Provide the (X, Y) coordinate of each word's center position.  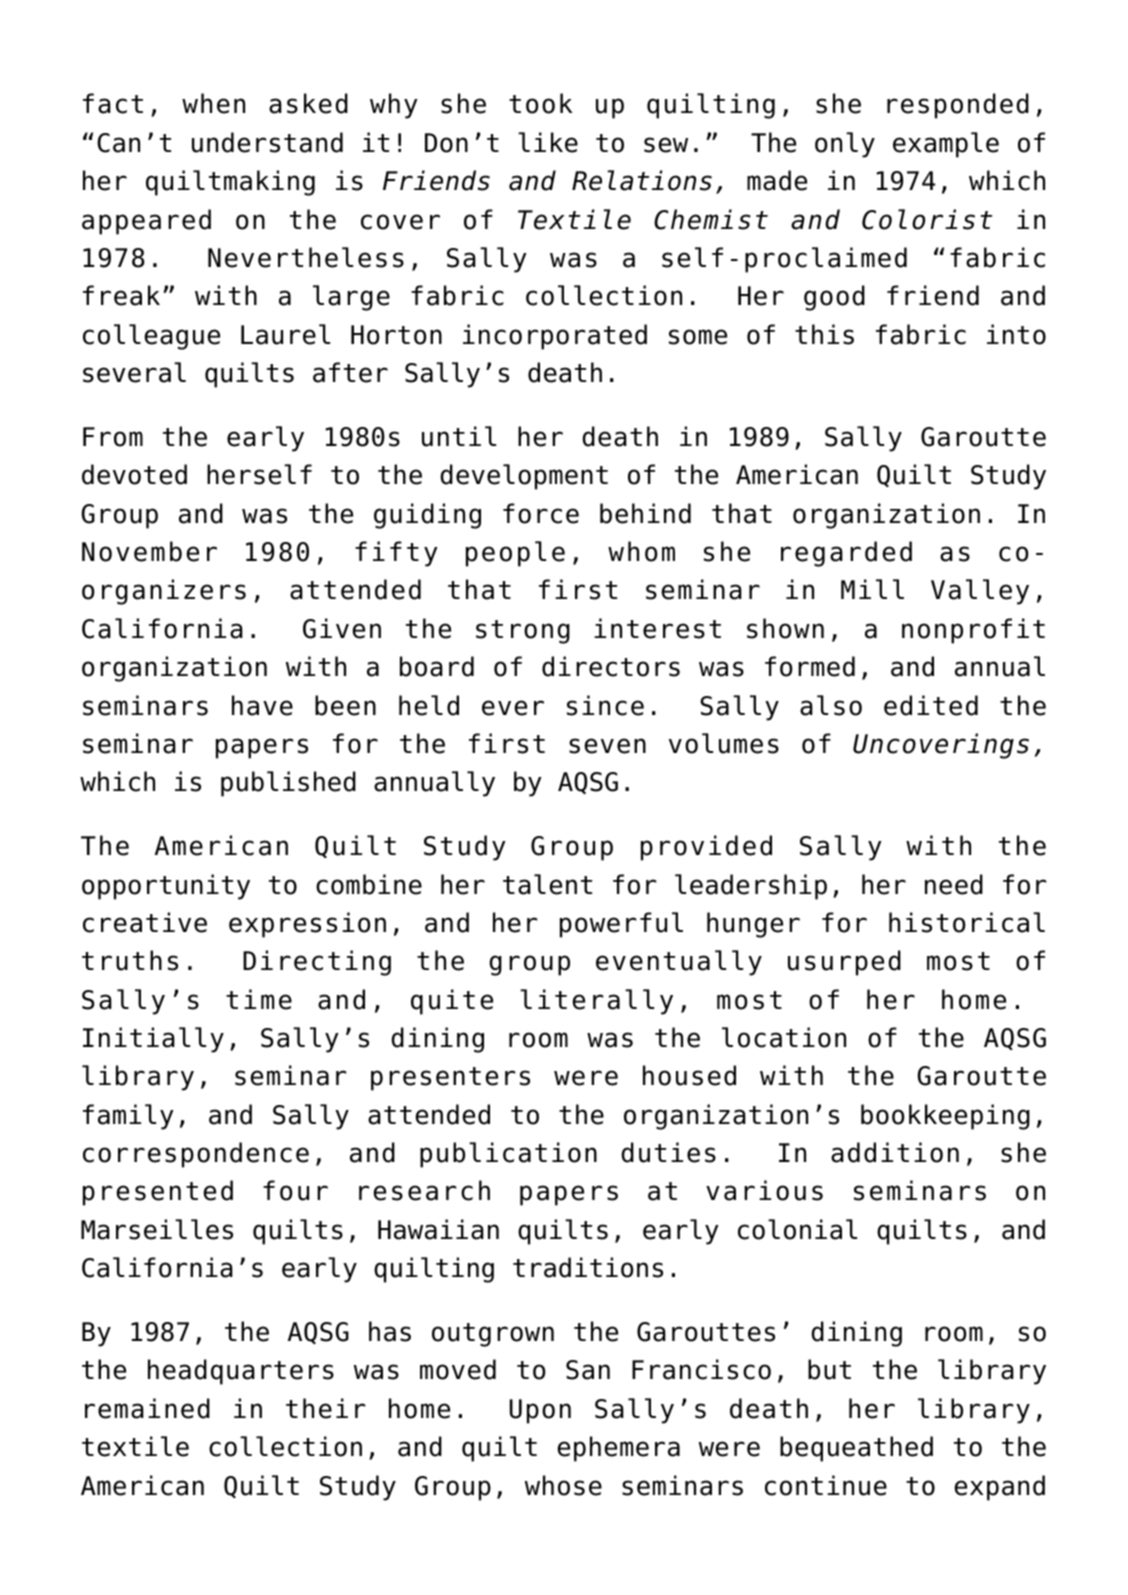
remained (147, 1408)
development (524, 477)
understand (267, 142)
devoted (134, 474)
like (548, 142)
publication (508, 1155)
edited (931, 705)
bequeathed (856, 1449)
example (946, 145)
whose (563, 1485)
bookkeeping (945, 1117)
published (288, 784)
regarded (846, 554)
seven (607, 746)
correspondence (196, 1155)
